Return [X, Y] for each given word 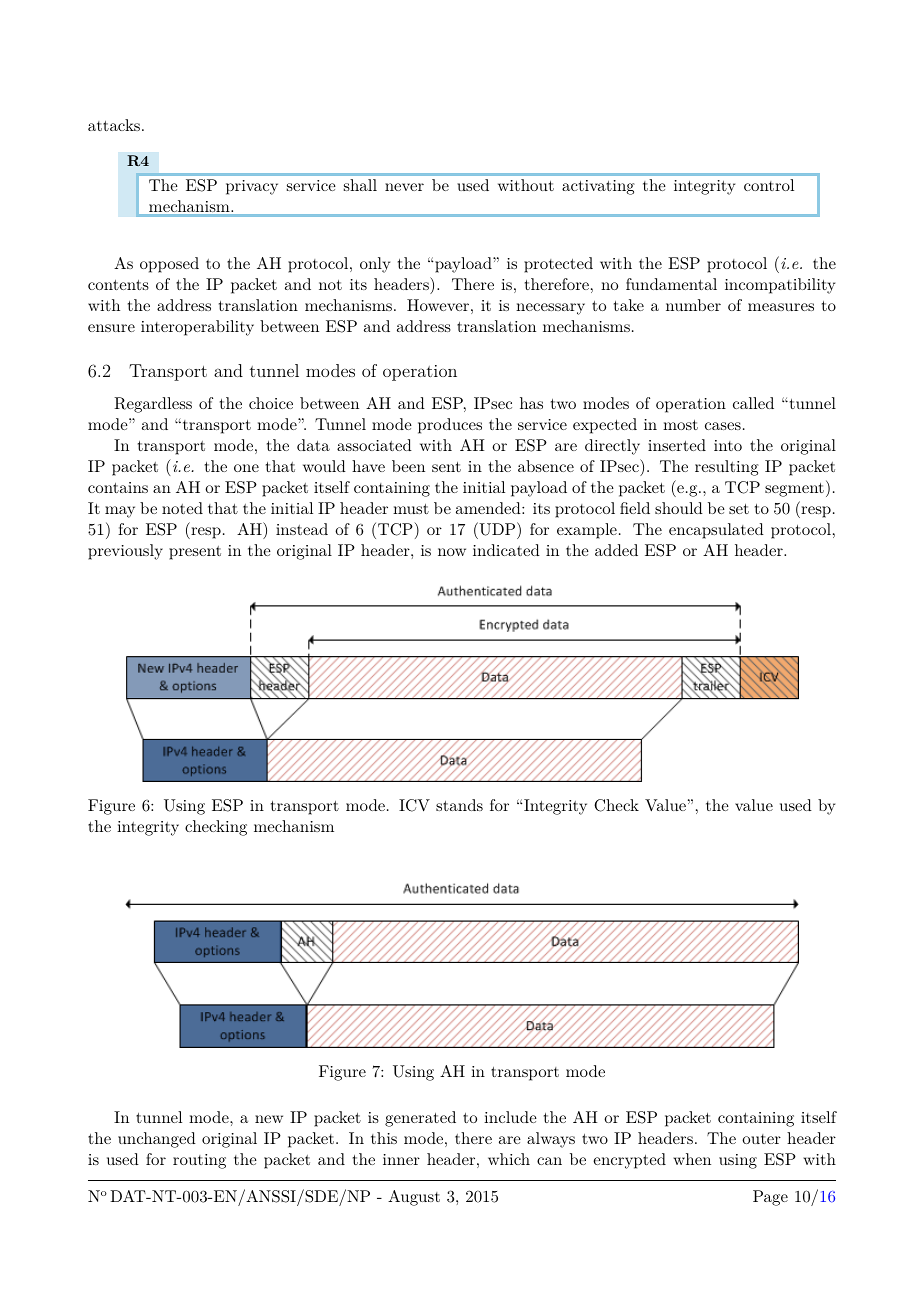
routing [199, 1161]
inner [401, 1159]
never [404, 187]
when [692, 1159]
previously [125, 552]
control [769, 185]
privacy [252, 187]
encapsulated [716, 531]
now [452, 552]
